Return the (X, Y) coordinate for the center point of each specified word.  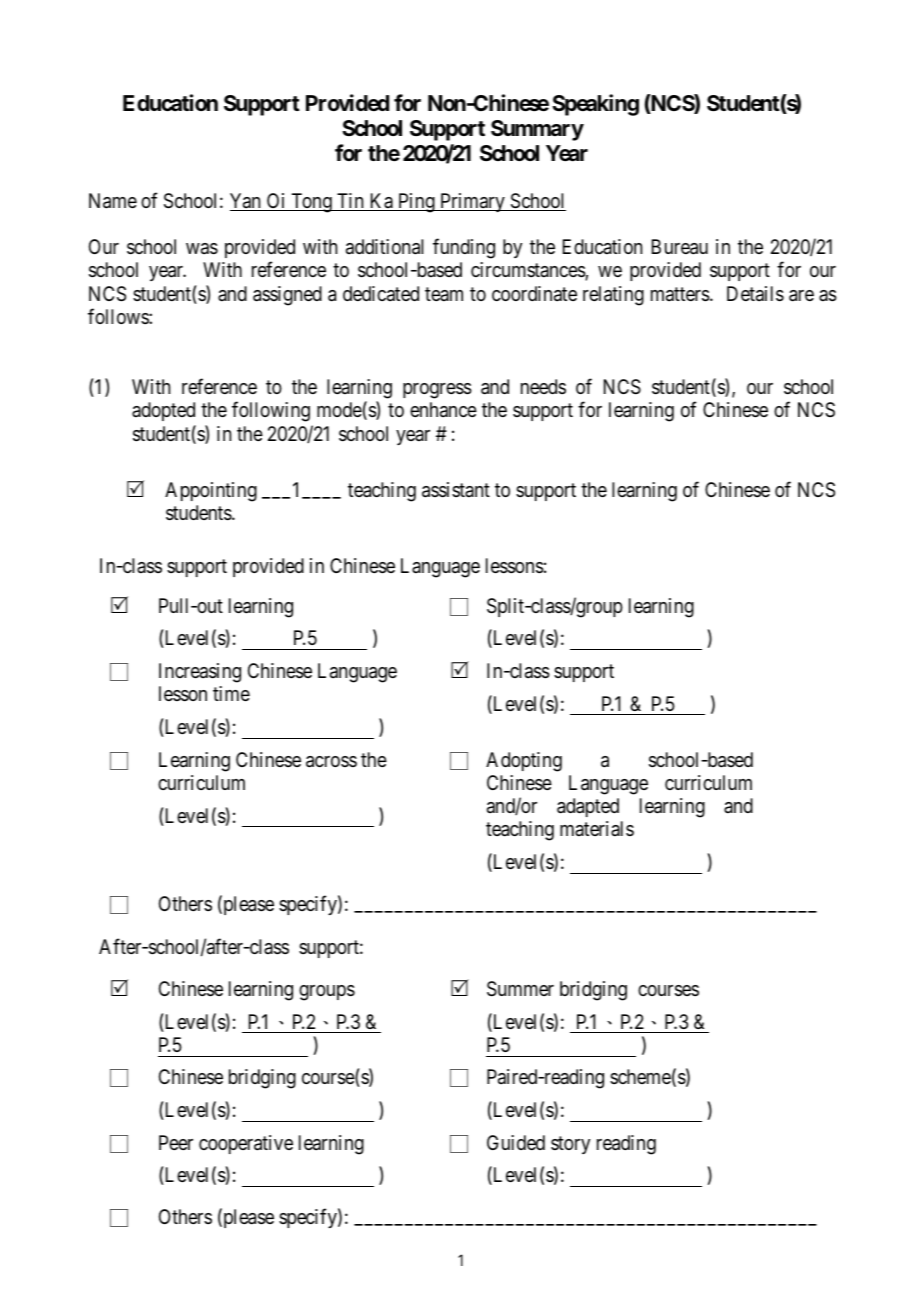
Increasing (200, 673)
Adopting (524, 762)
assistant (456, 490)
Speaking (595, 105)
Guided (516, 1142)
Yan (246, 202)
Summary (537, 130)
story (570, 1145)
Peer (176, 1142)
